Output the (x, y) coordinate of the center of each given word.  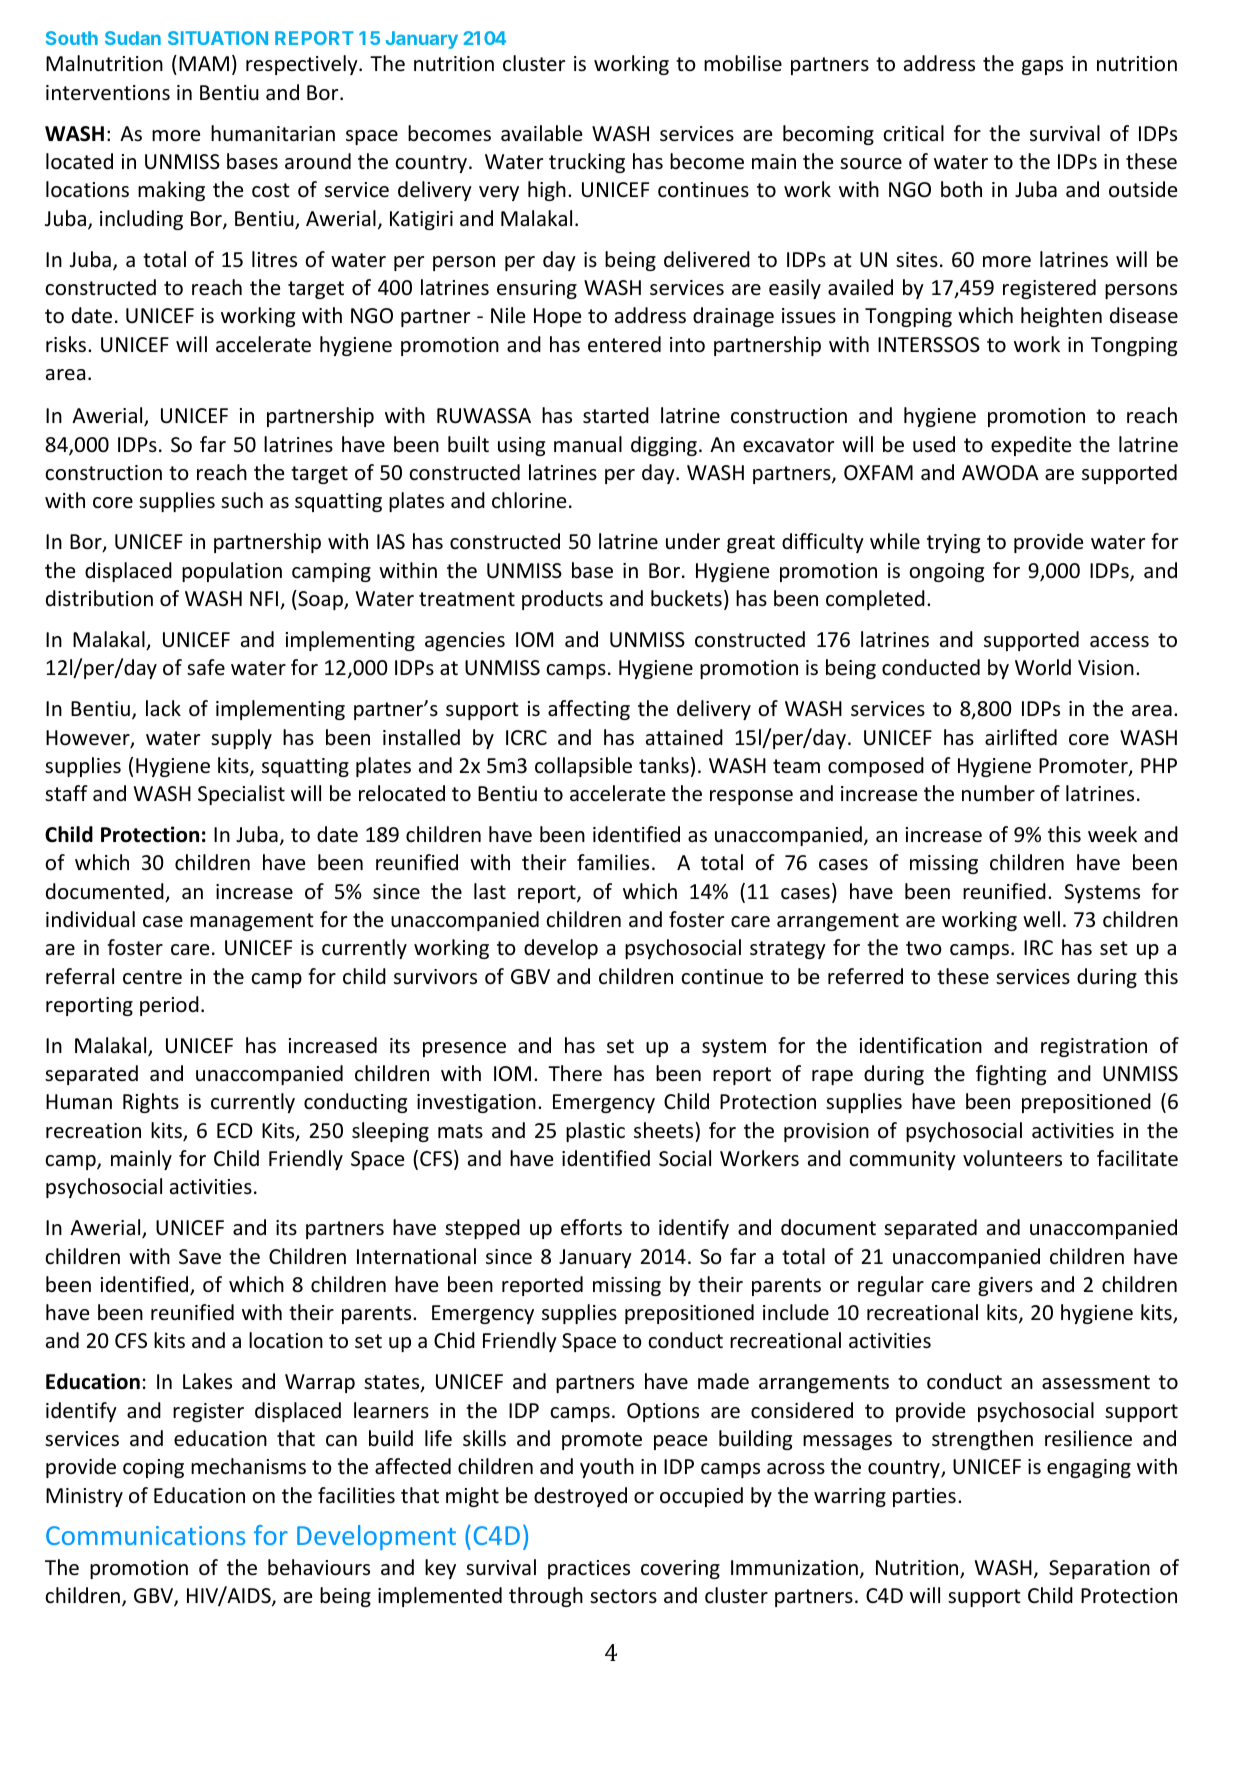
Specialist (241, 795)
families (613, 862)
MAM (204, 63)
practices (589, 1569)
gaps (1042, 67)
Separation (1099, 1569)
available (541, 133)
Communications (145, 1535)
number (998, 793)
